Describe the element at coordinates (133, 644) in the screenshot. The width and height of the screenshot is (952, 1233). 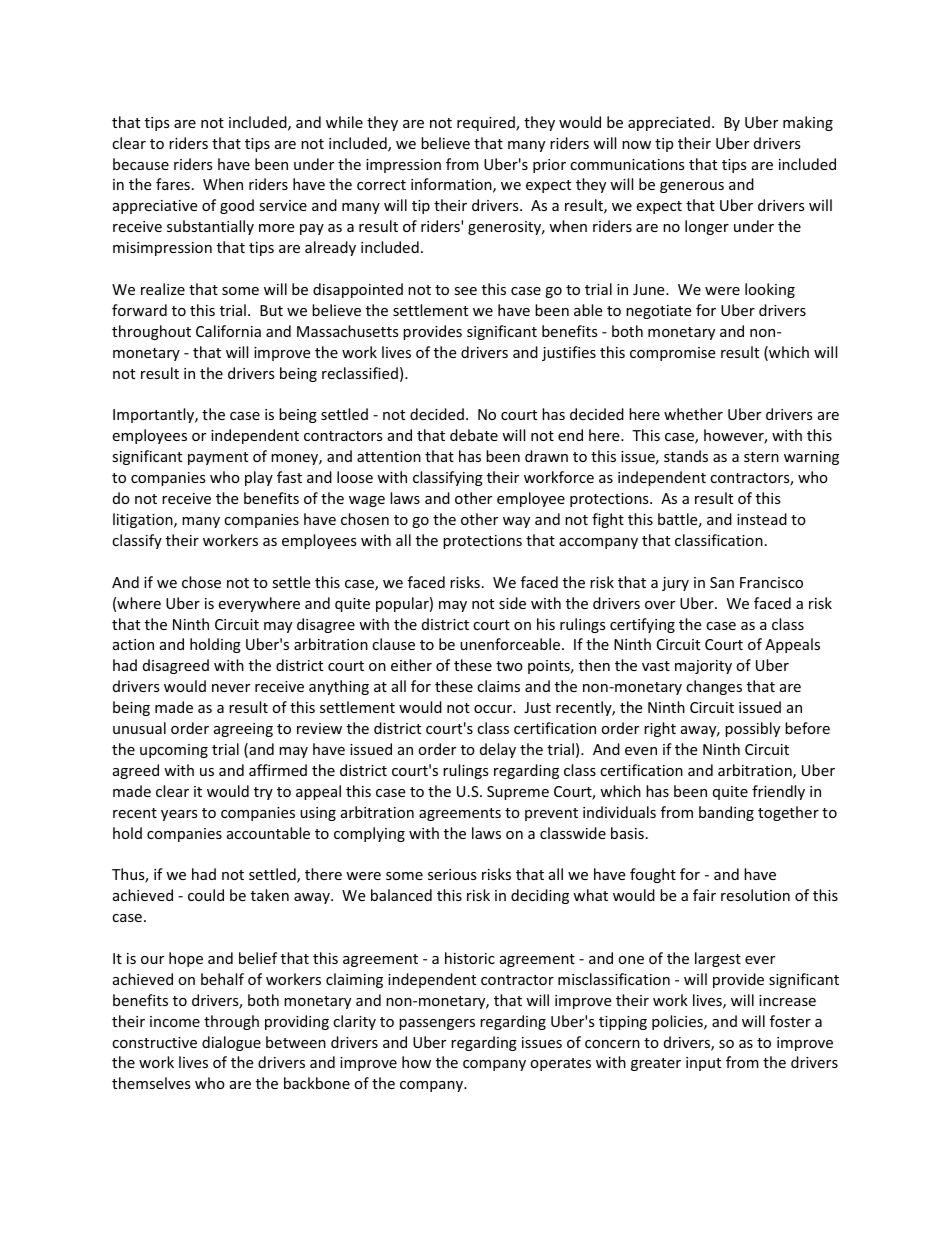
I see `action` at that location.
